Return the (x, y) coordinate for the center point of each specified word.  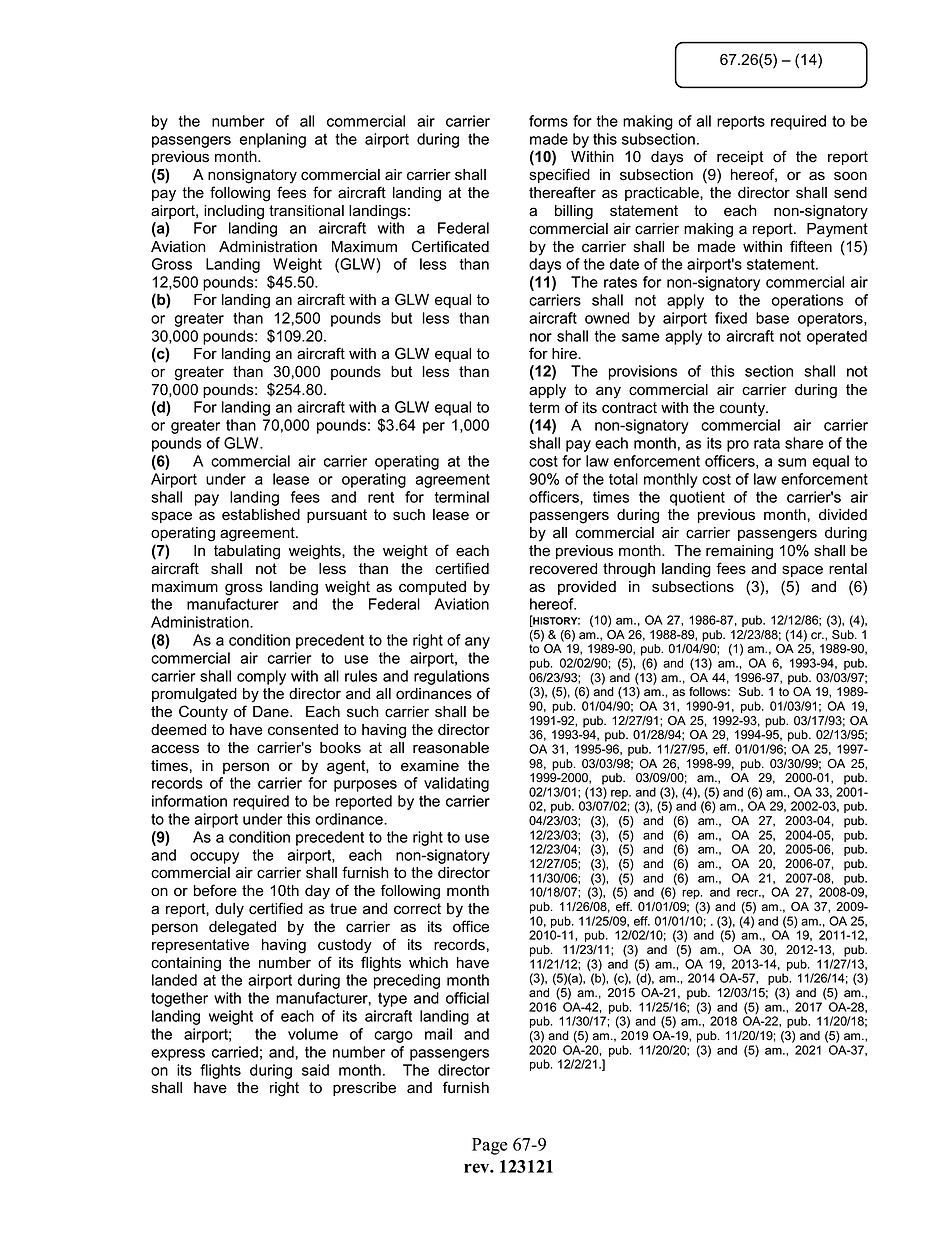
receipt (740, 158)
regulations (451, 677)
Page (489, 1146)
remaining (739, 552)
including (234, 212)
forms (548, 121)
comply (261, 677)
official (467, 998)
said (315, 1070)
